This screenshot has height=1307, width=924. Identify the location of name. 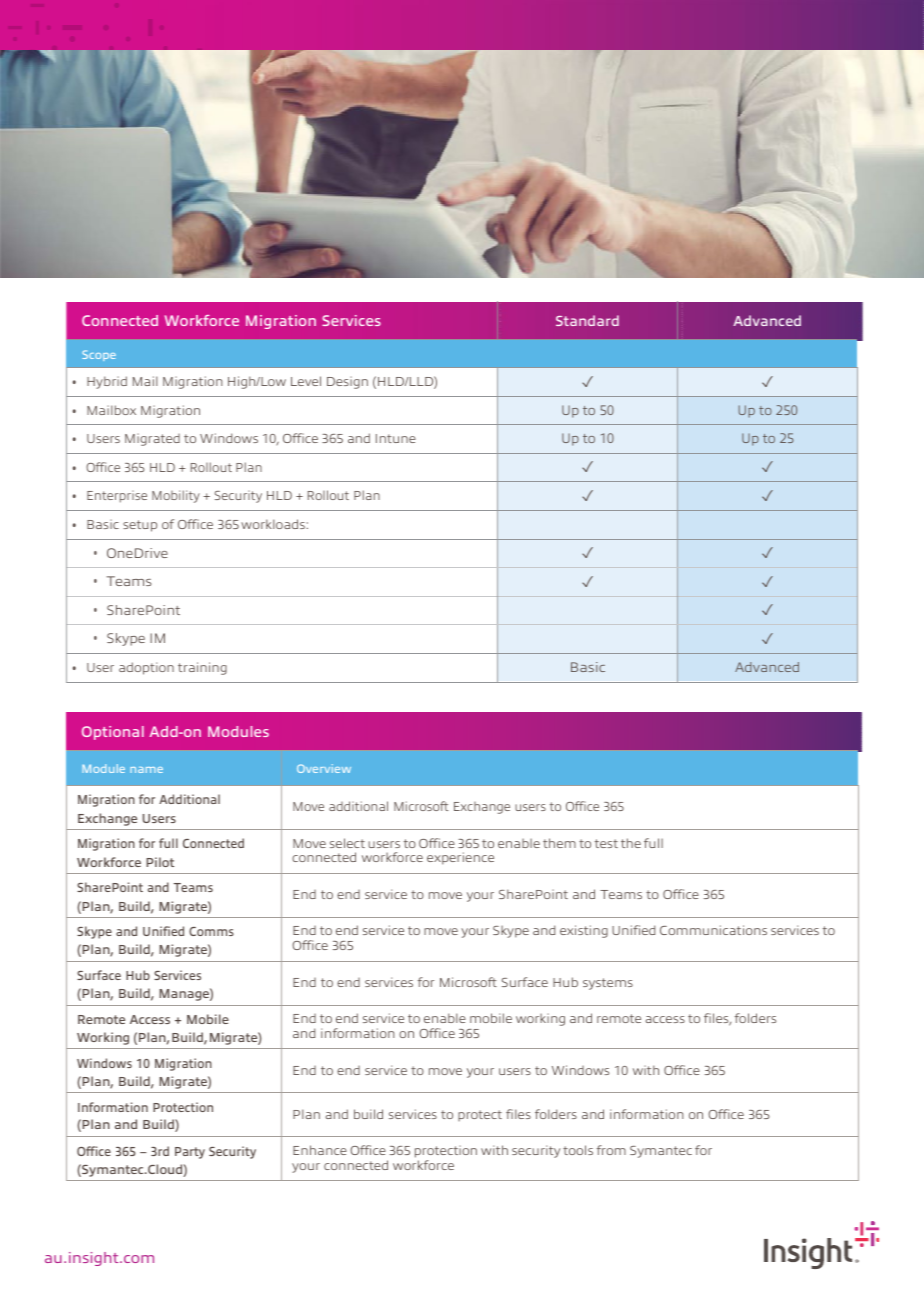
(146, 770).
